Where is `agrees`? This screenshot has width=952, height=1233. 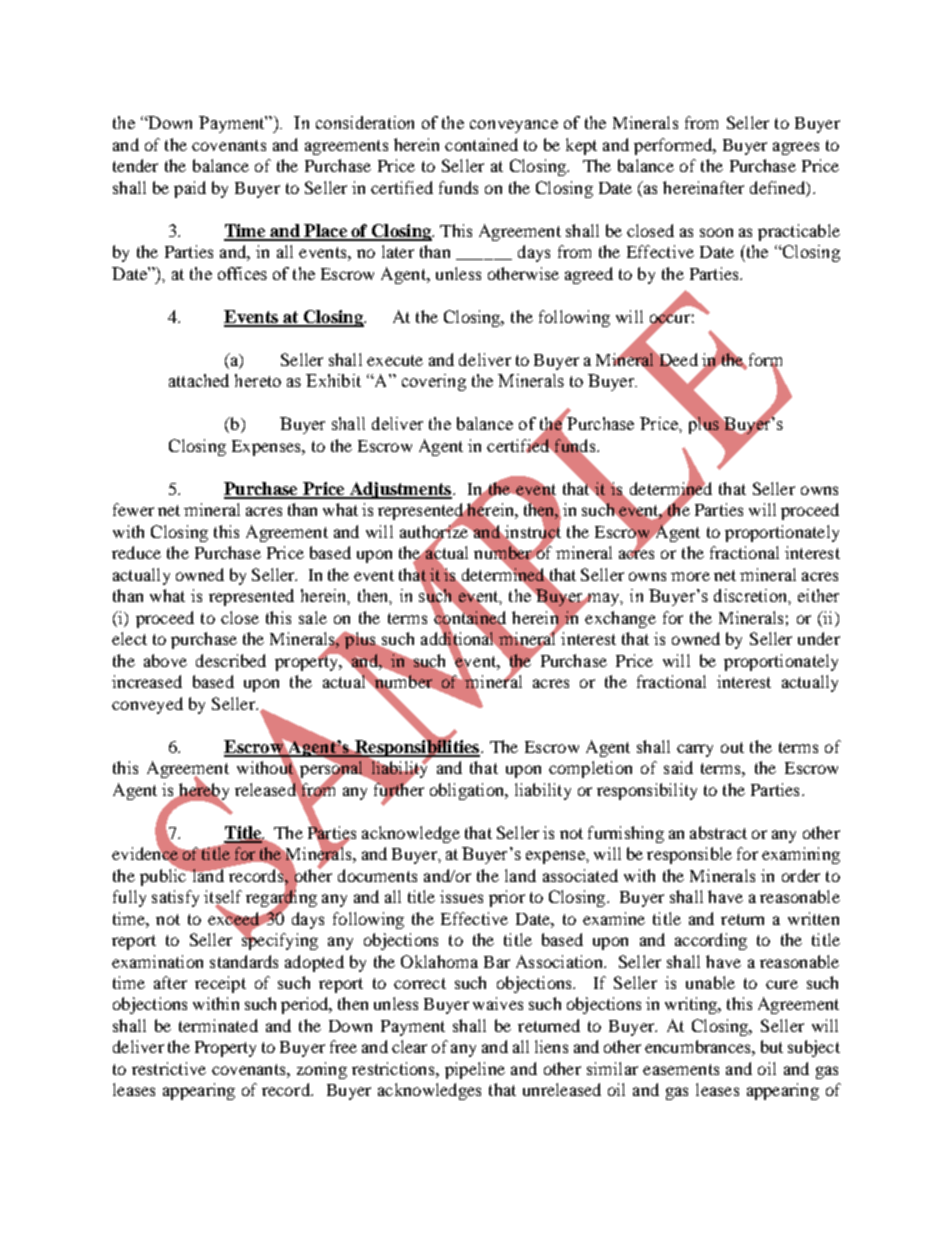
agrees is located at coordinates (796, 148).
